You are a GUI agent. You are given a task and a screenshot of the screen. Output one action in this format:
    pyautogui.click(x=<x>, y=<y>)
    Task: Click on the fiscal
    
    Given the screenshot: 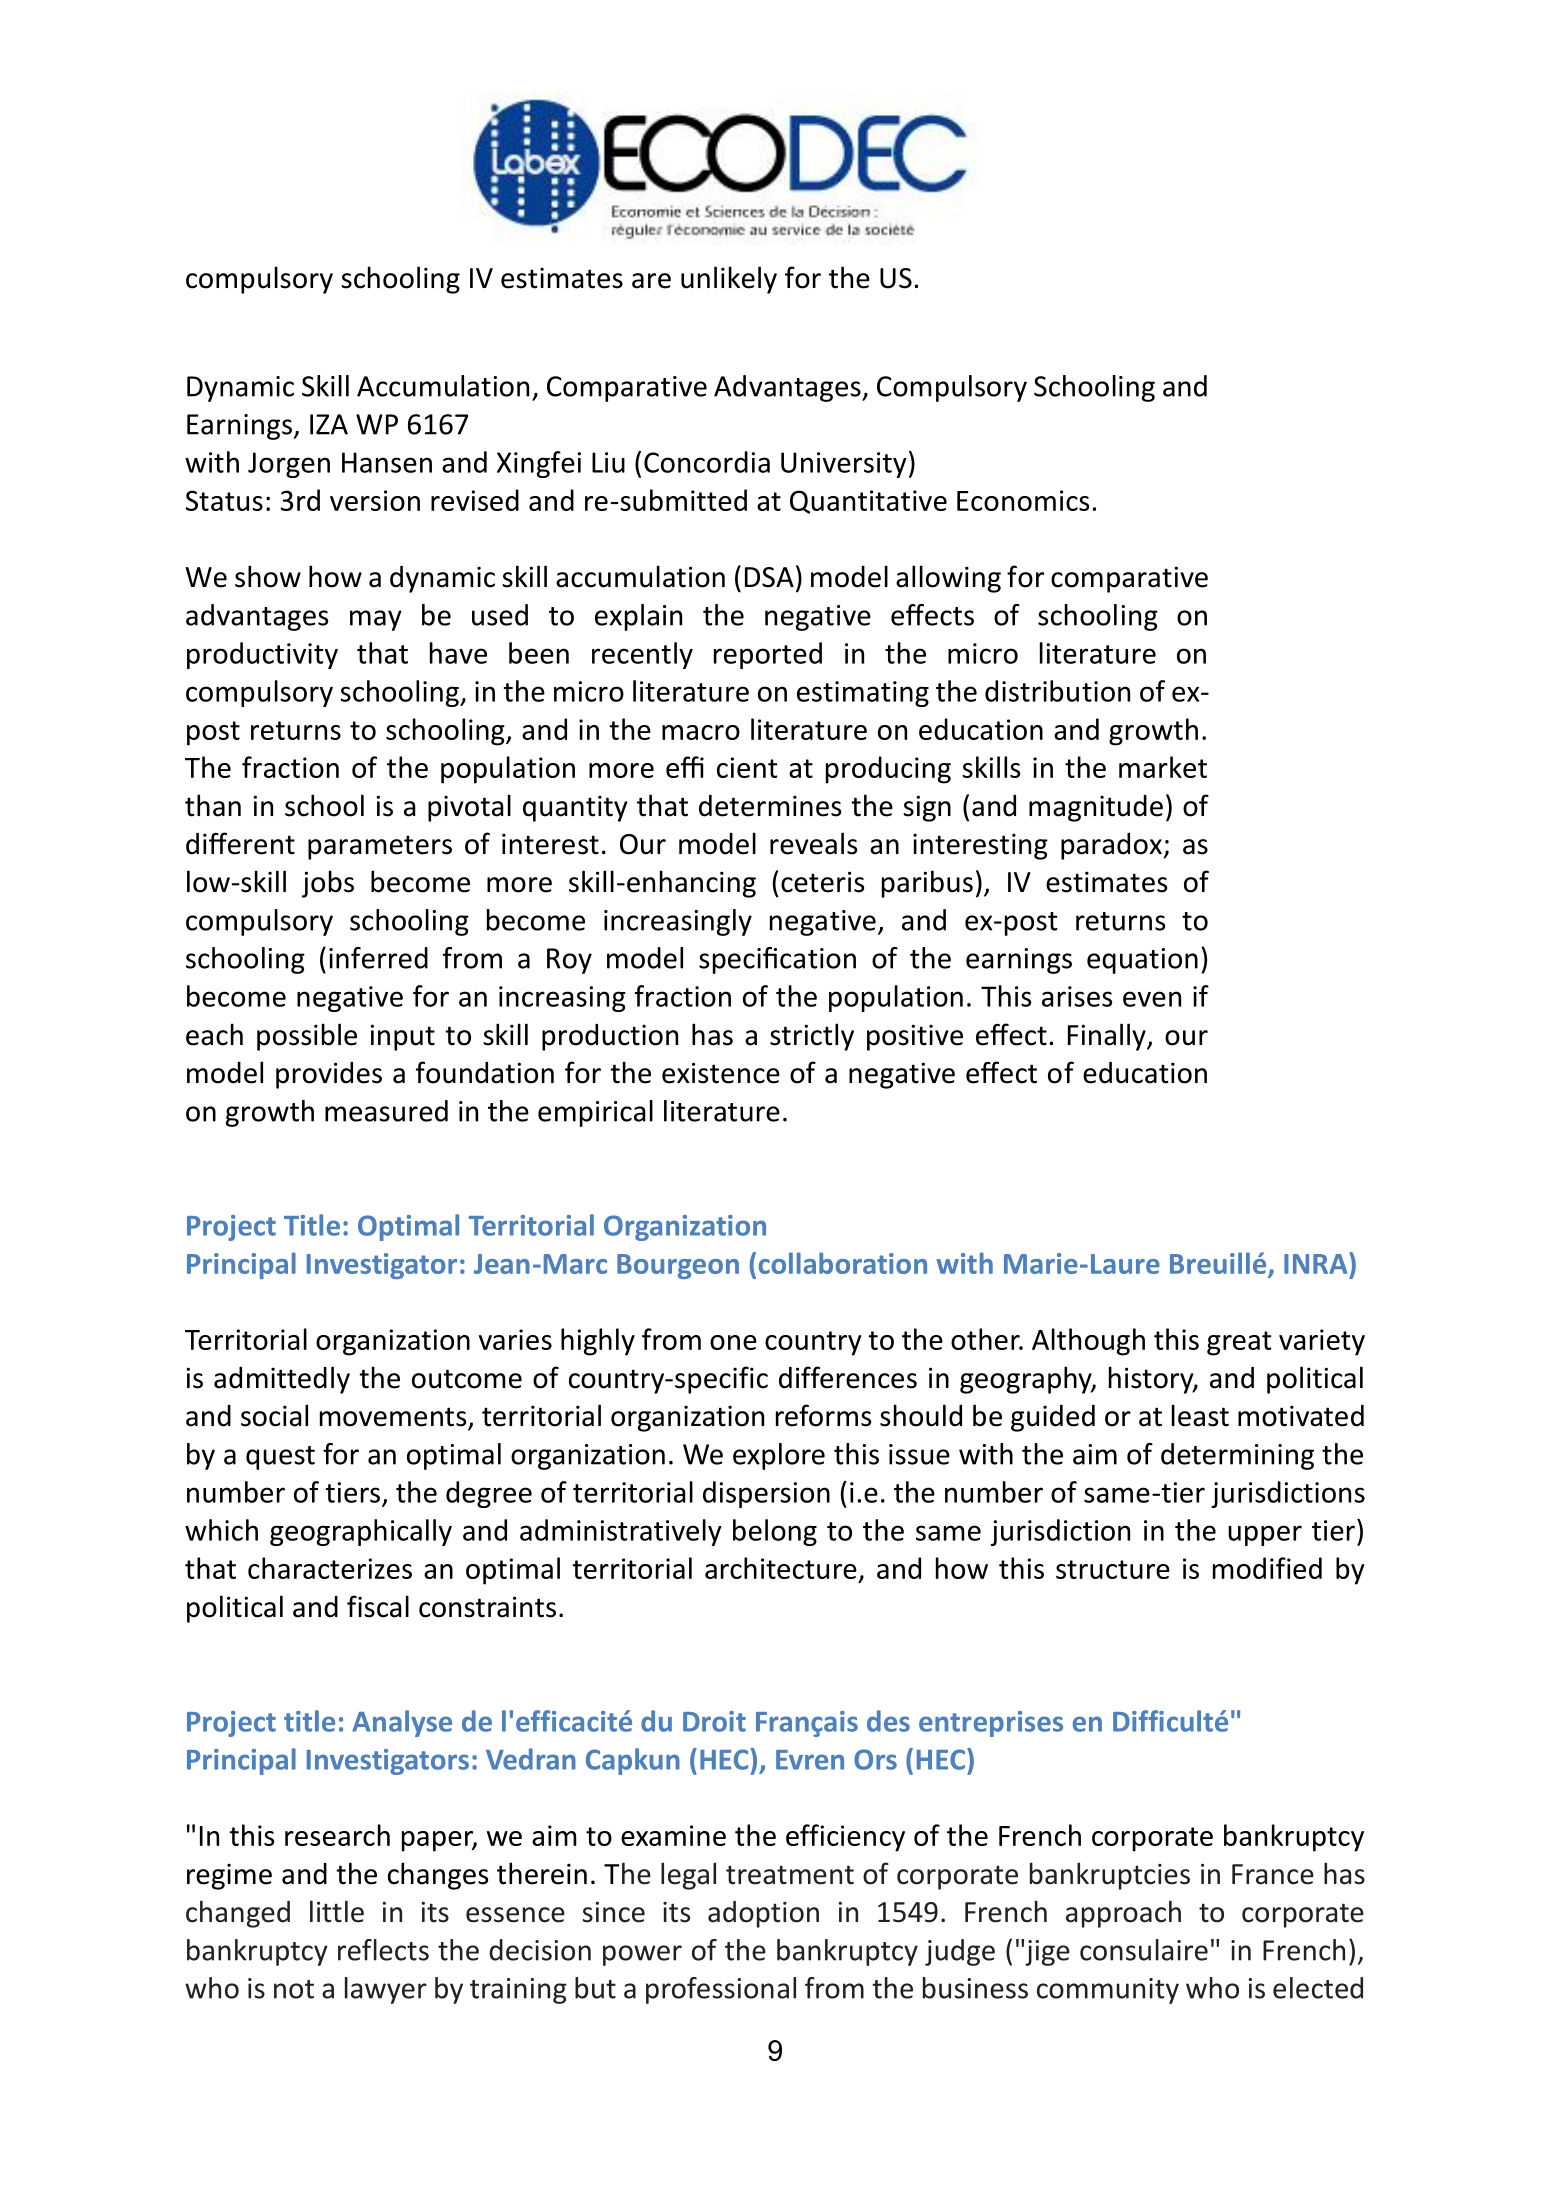 What is the action you would take?
    pyautogui.click(x=378, y=1606)
